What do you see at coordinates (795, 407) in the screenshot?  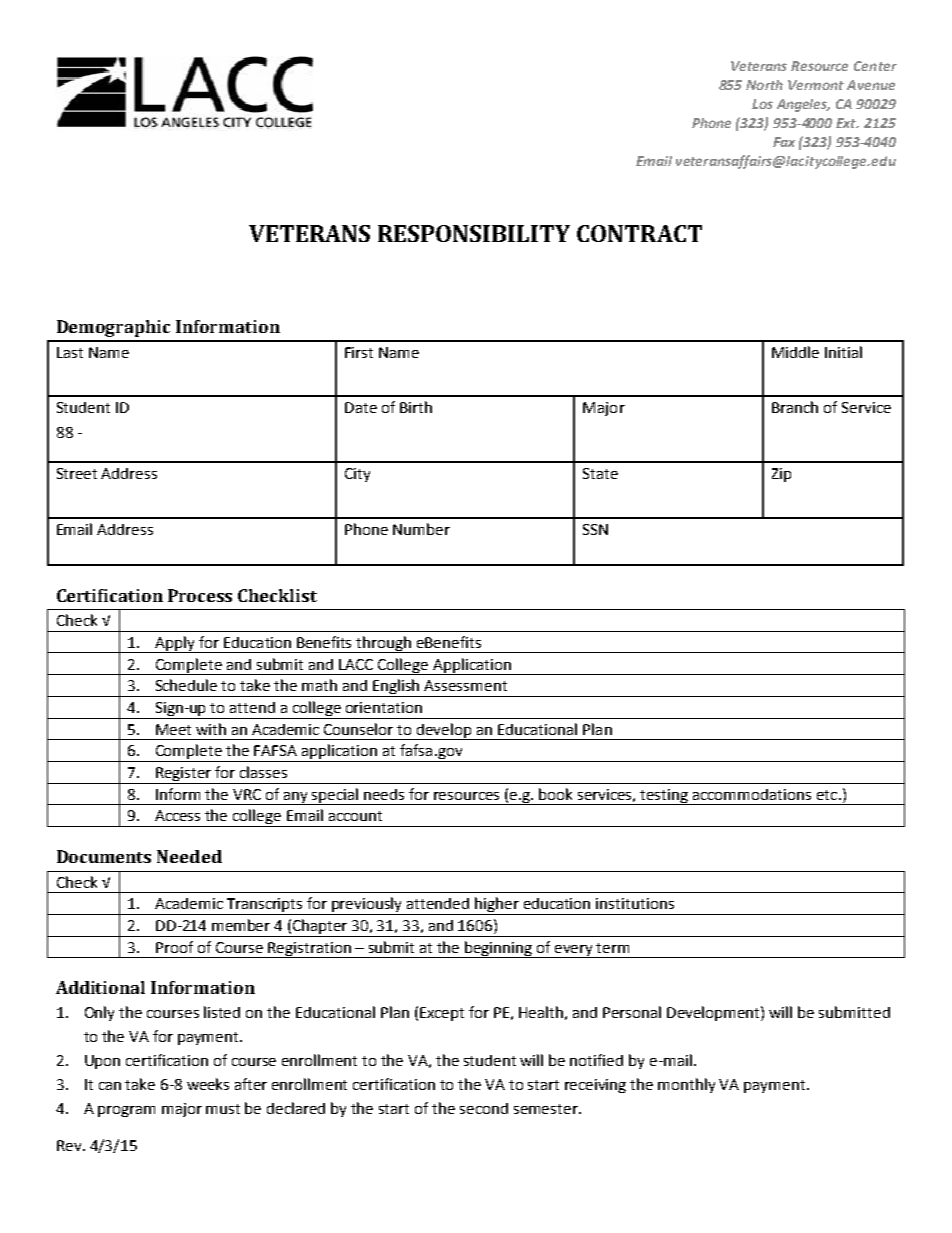 I see `Branch` at bounding box center [795, 407].
